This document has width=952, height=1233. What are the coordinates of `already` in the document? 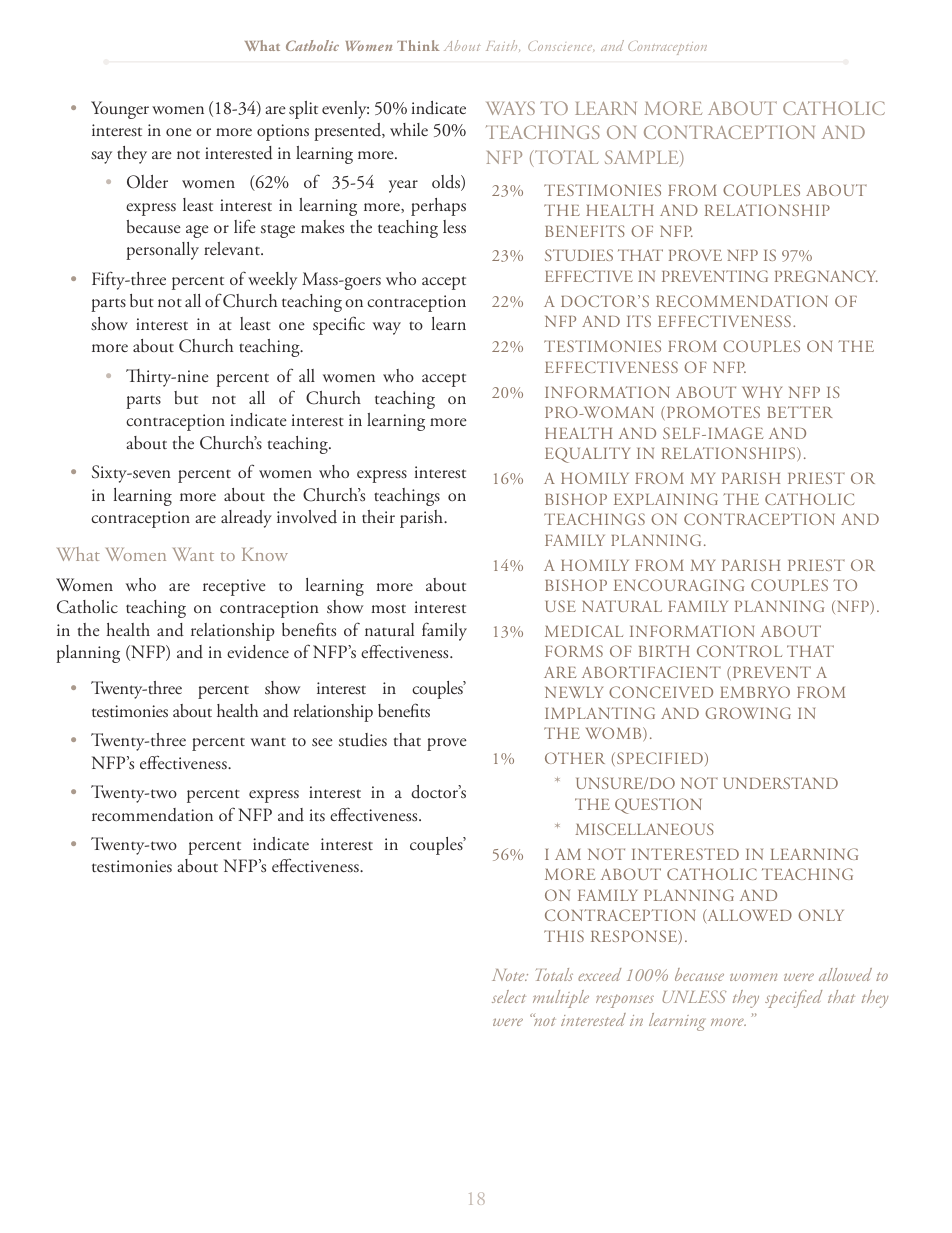 It's located at (246, 519).
